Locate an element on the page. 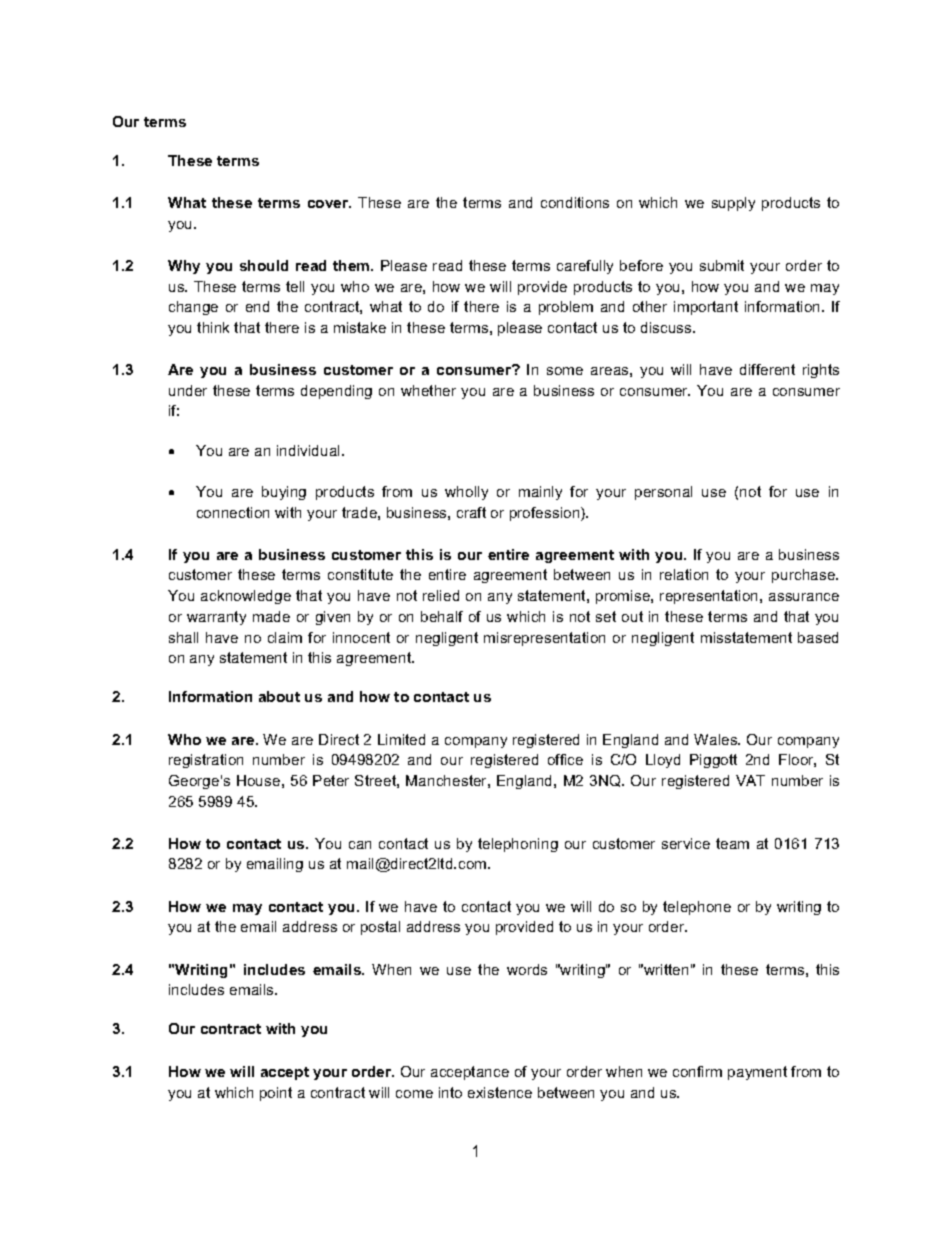 This page has height=1233, width=952. office is located at coordinates (565, 759).
